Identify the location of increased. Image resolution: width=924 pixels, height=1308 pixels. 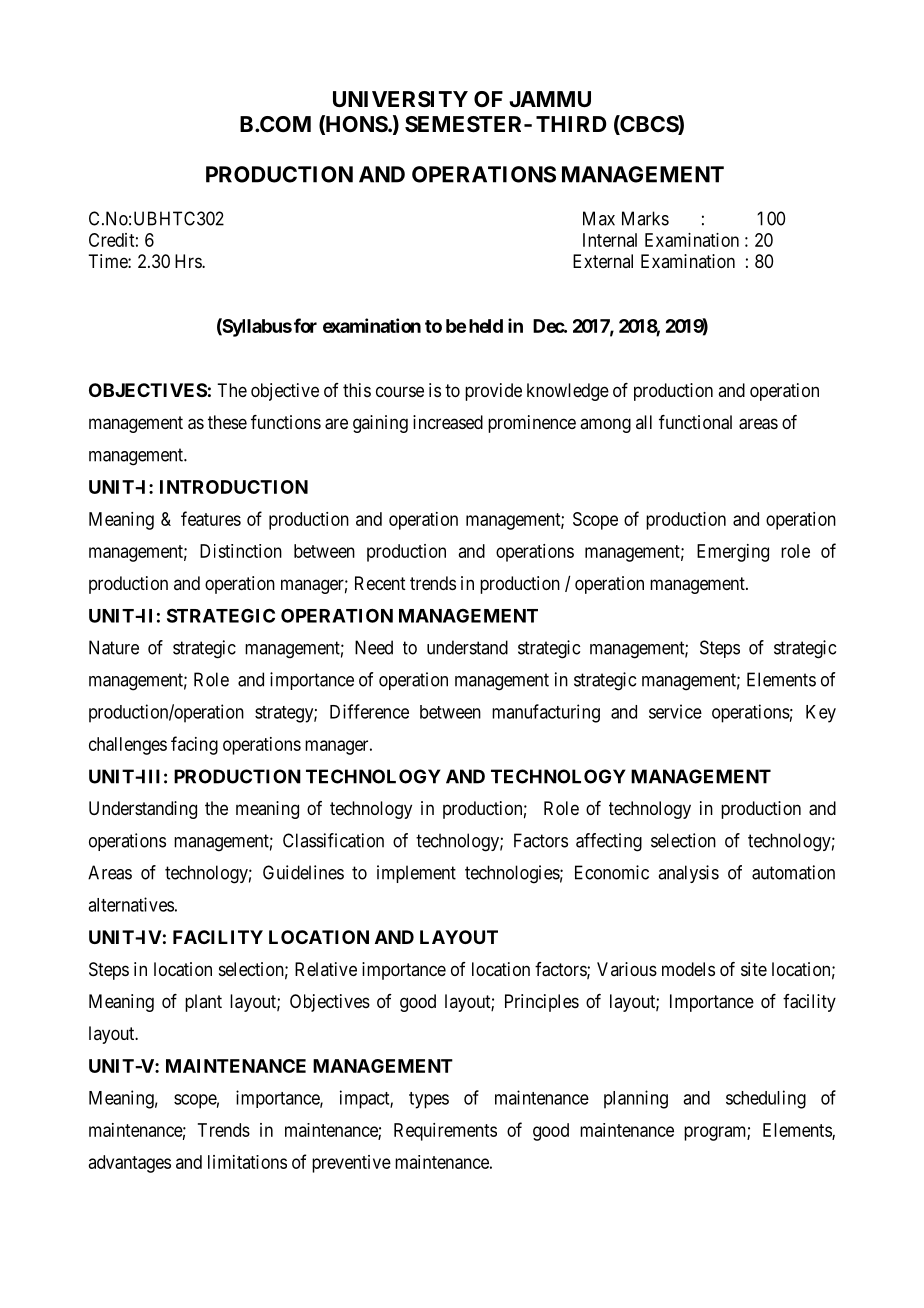
(448, 422).
